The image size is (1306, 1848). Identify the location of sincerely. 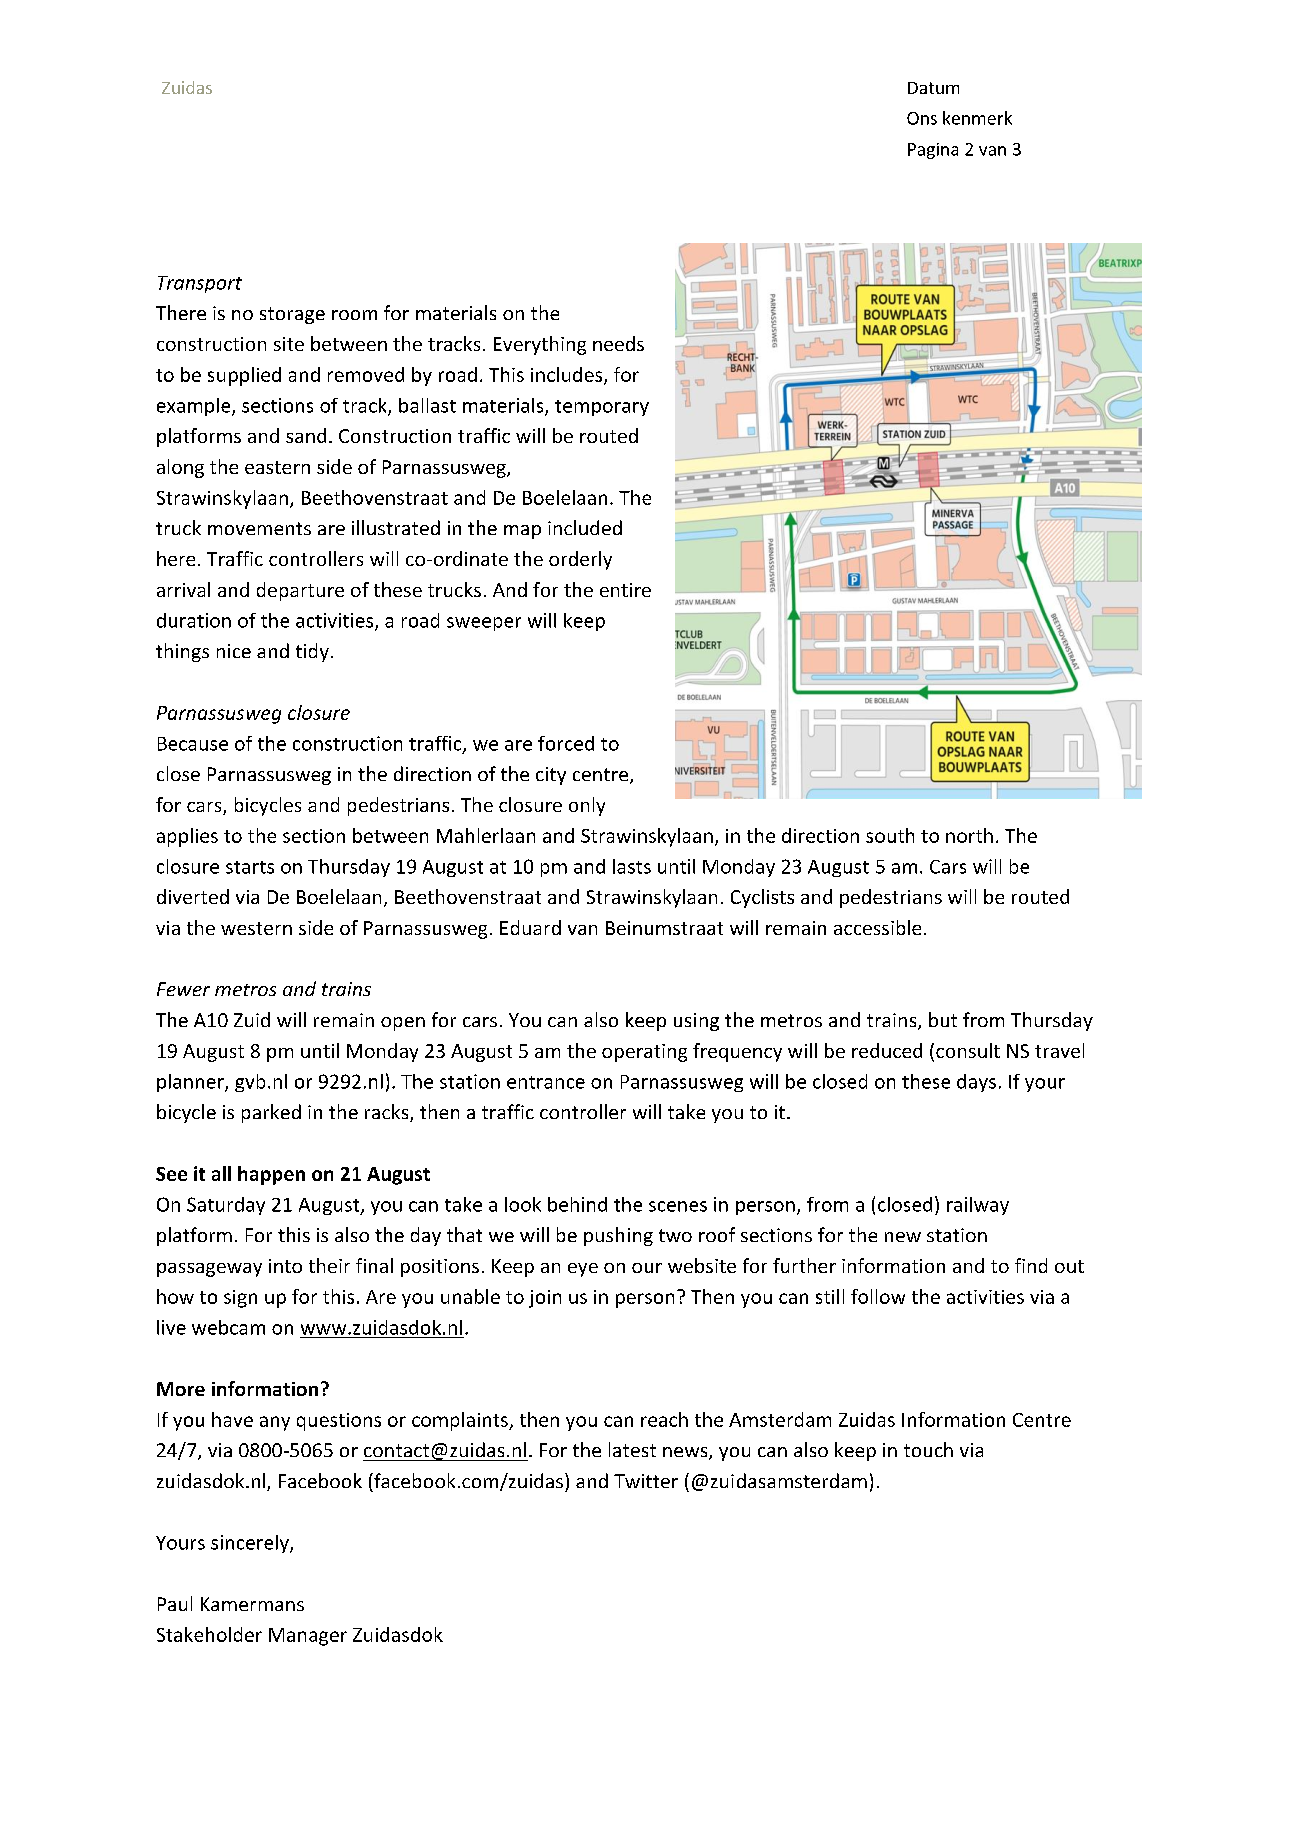
(251, 1544).
